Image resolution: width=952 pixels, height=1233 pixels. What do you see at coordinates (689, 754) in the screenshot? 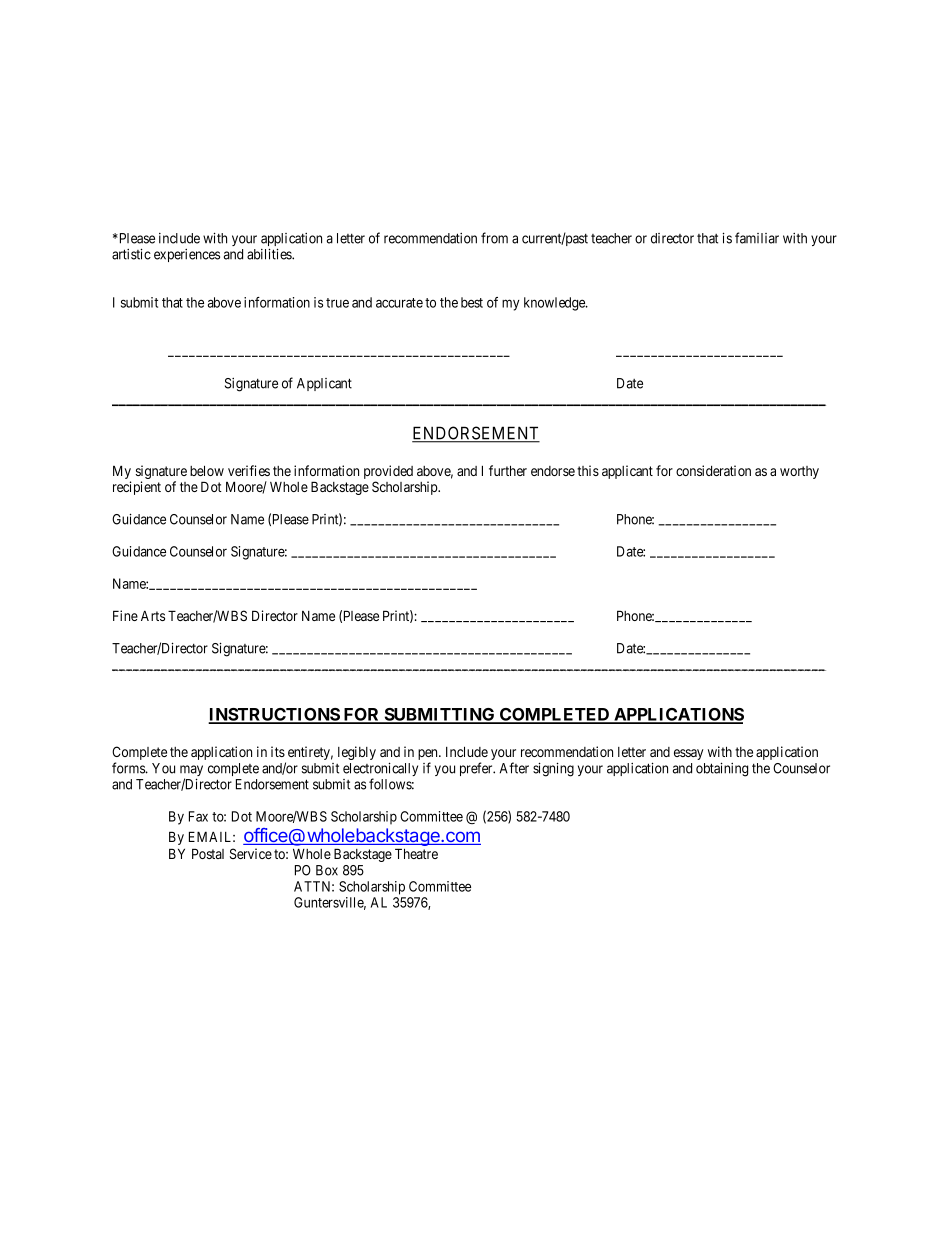
I see `essay` at bounding box center [689, 754].
